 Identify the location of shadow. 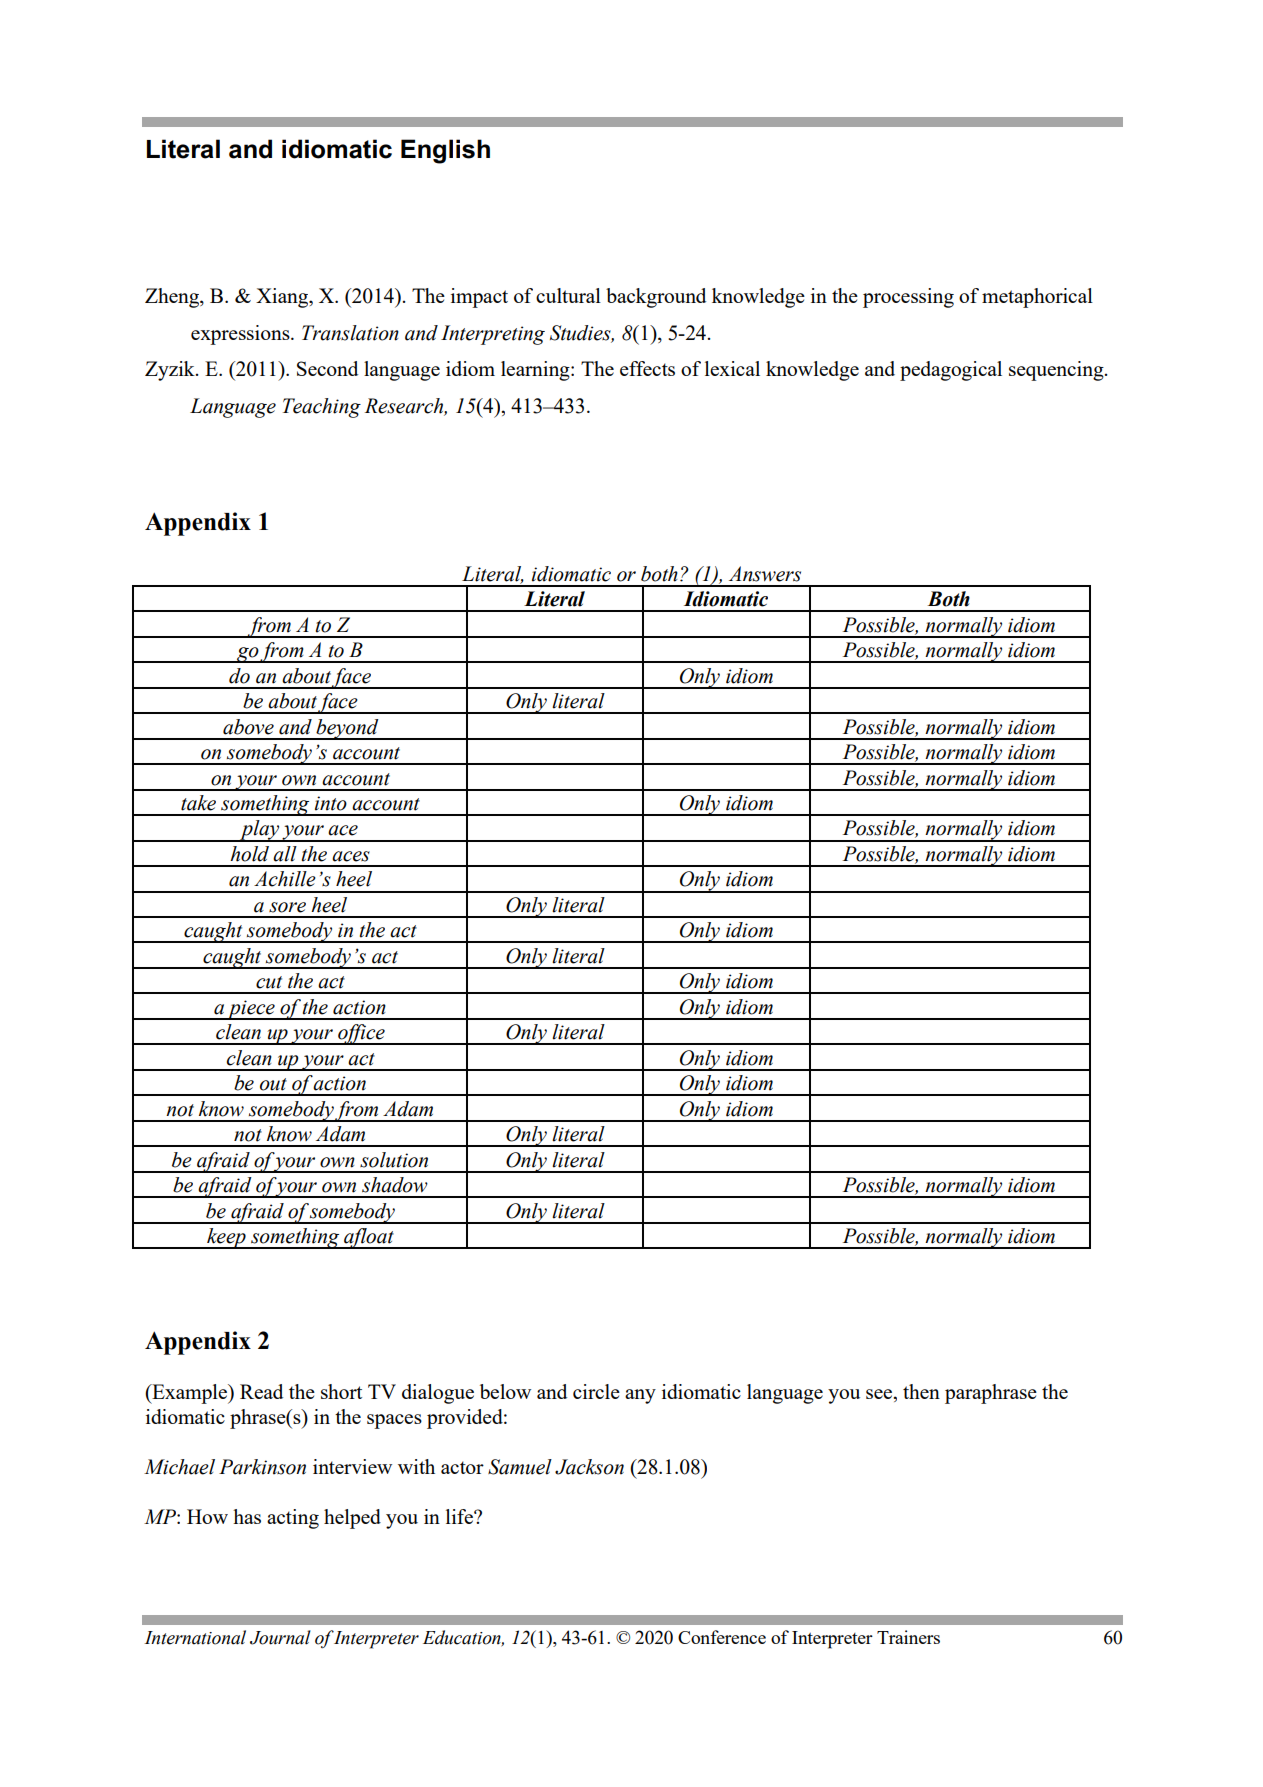
(395, 1185).
